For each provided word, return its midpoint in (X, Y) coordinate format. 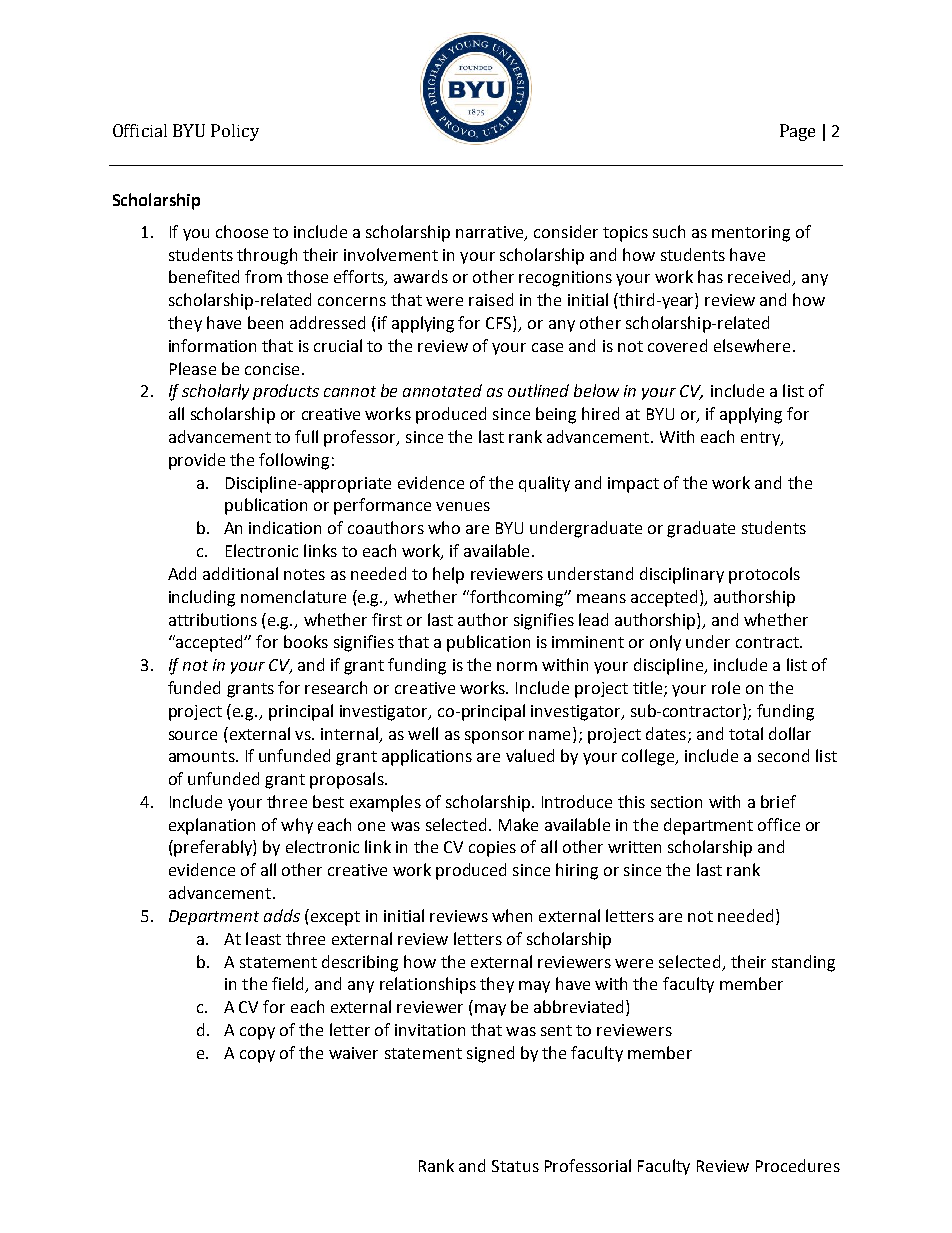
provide (197, 461)
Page (797, 132)
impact (633, 485)
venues (463, 506)
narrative (491, 233)
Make (518, 824)
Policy (235, 132)
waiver (353, 1053)
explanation (212, 826)
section (676, 802)
